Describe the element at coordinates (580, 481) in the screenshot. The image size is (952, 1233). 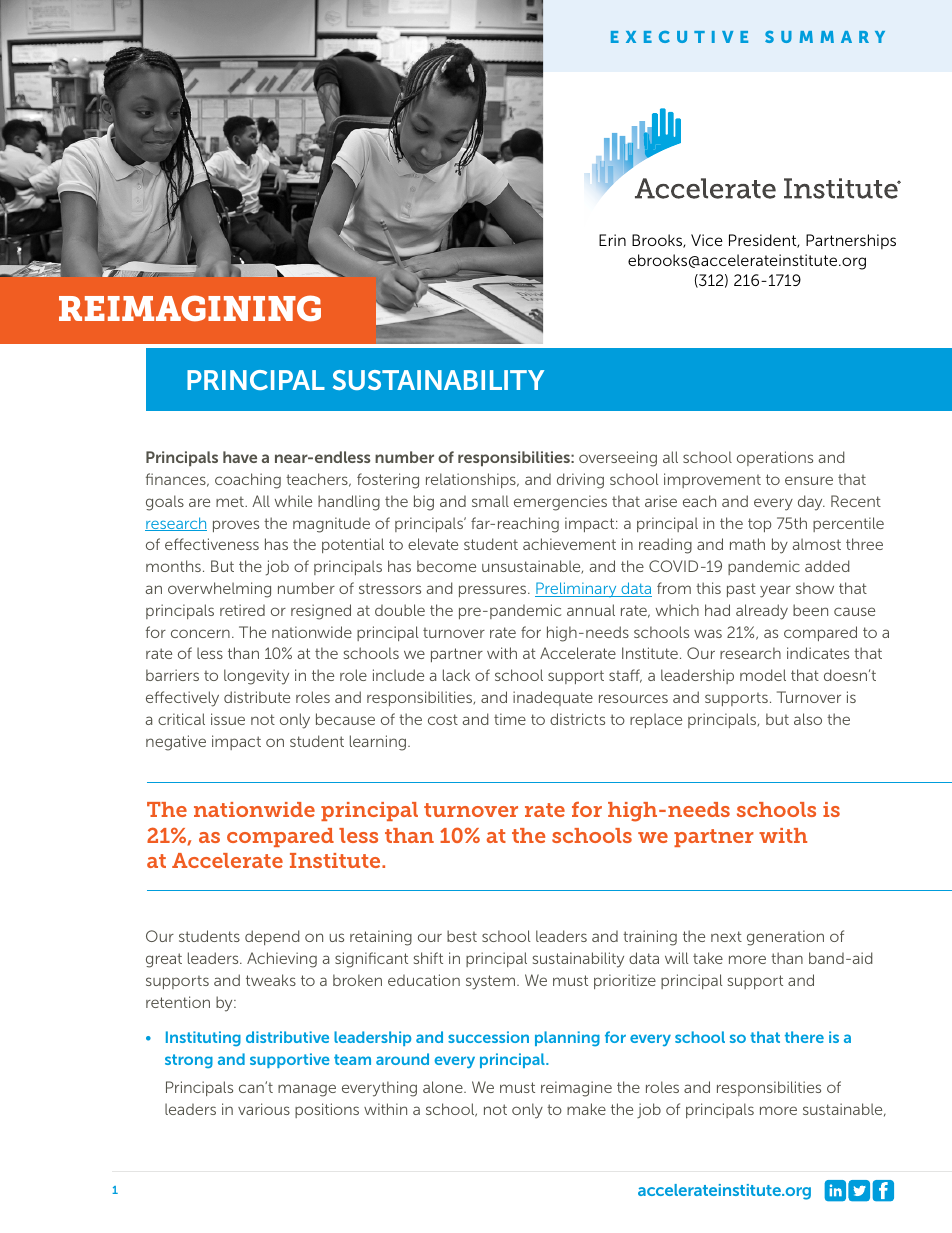
I see `driving` at that location.
